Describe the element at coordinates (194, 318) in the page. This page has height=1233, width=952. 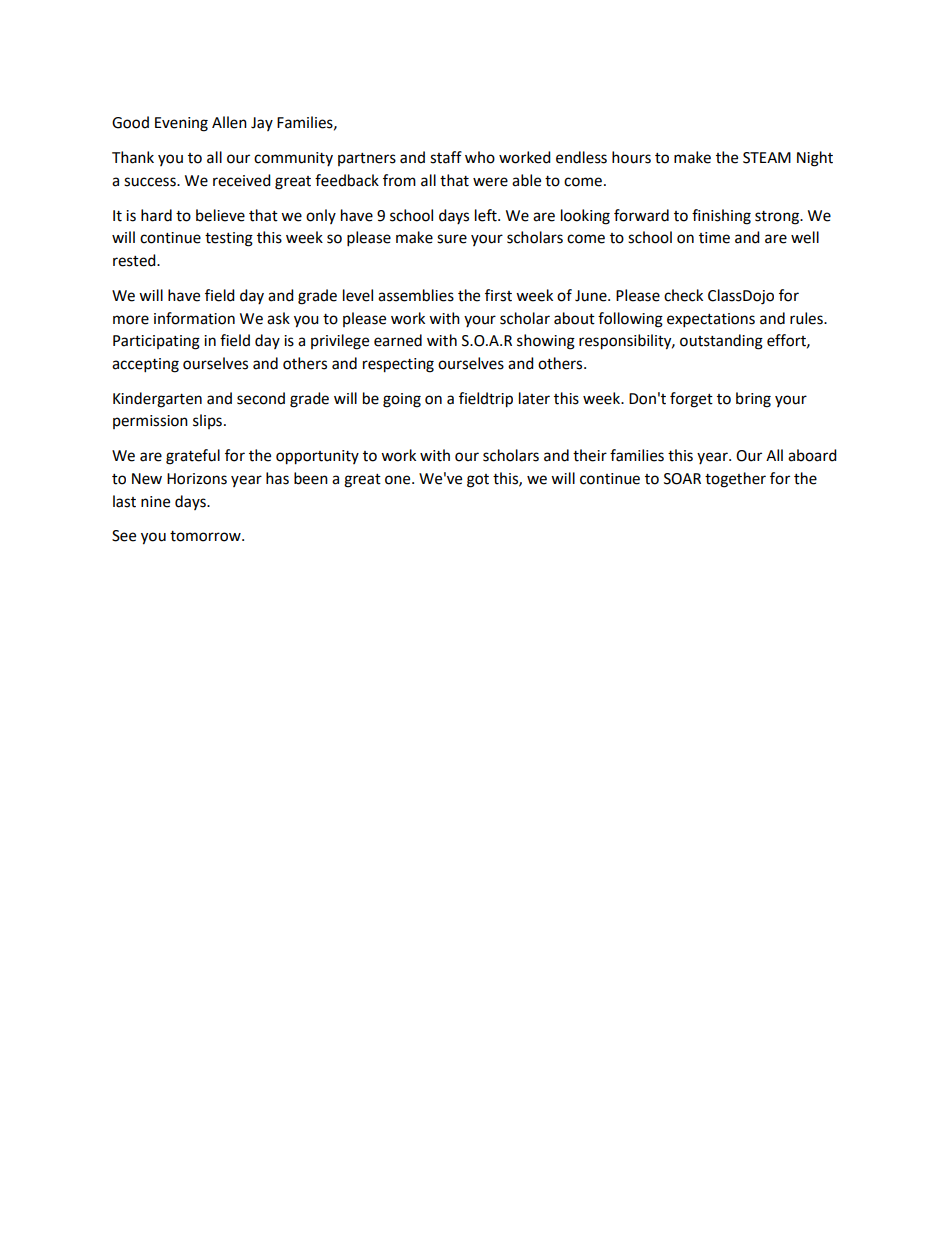
I see `information` at that location.
